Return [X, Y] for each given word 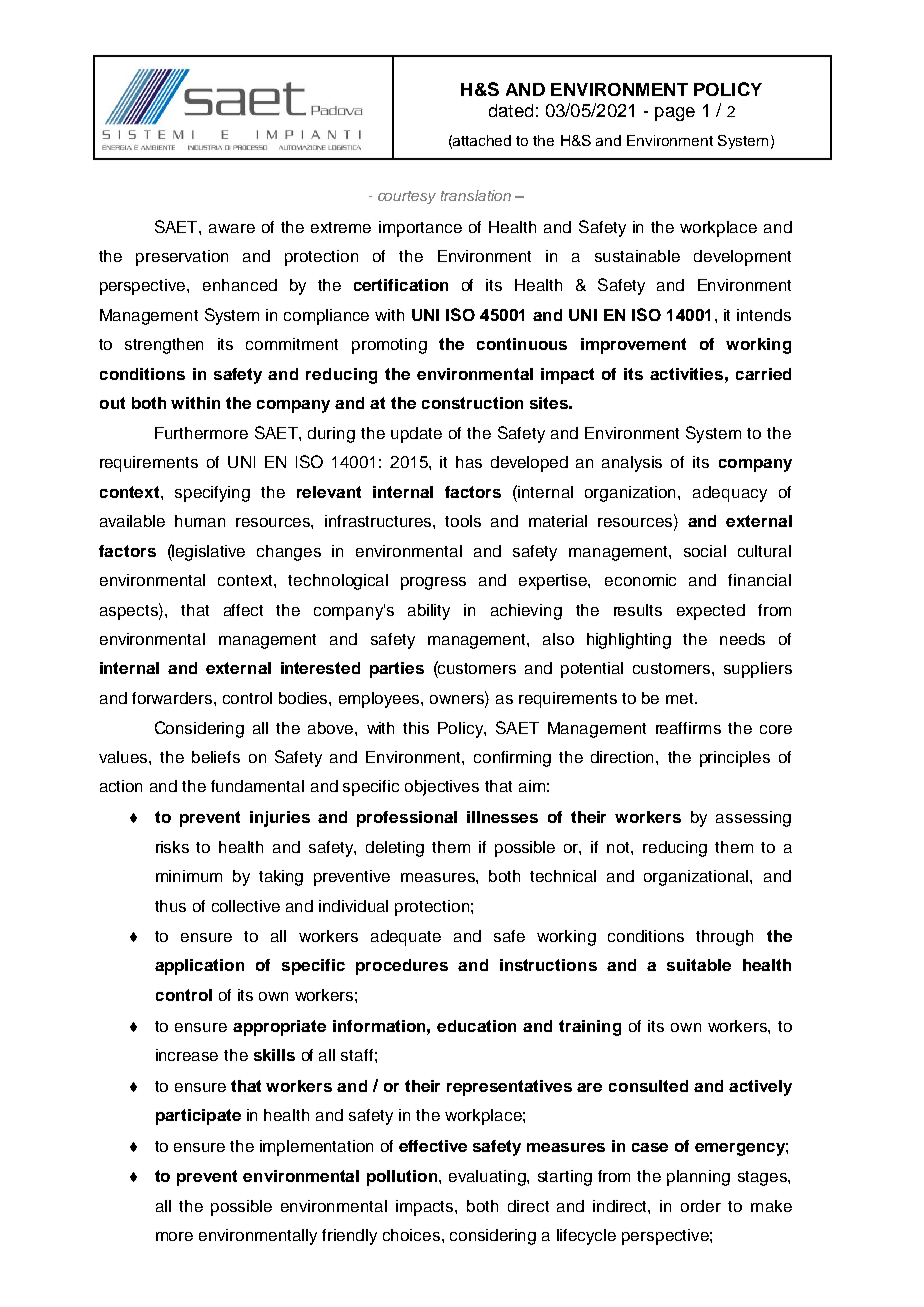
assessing [753, 819]
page [675, 114]
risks [172, 847]
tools [463, 521]
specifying [212, 494]
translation [476, 195]
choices [411, 1235]
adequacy [730, 494]
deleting [395, 849]
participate [198, 1117]
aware [232, 228]
